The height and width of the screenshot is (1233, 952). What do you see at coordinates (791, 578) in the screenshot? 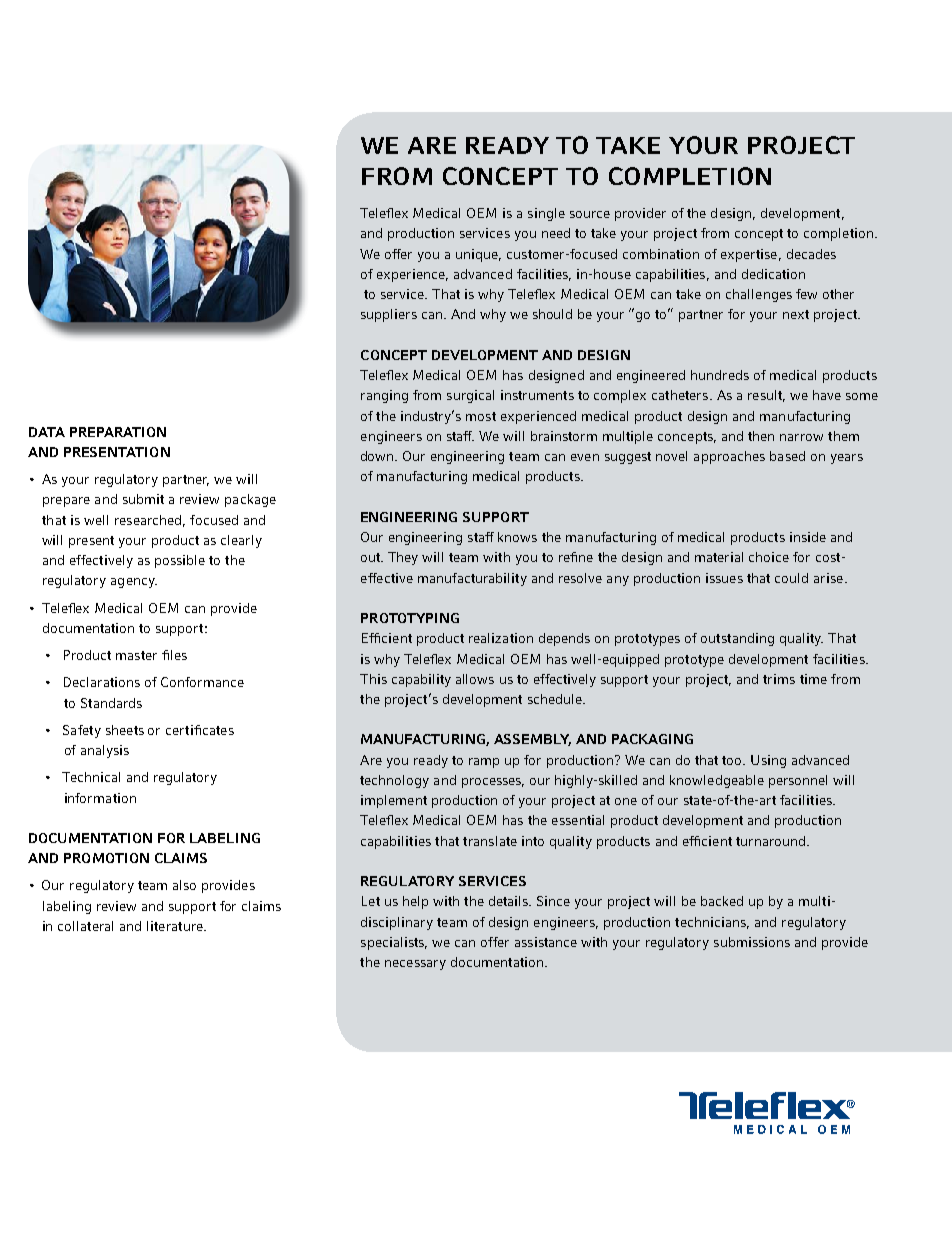
I see `could` at bounding box center [791, 578].
